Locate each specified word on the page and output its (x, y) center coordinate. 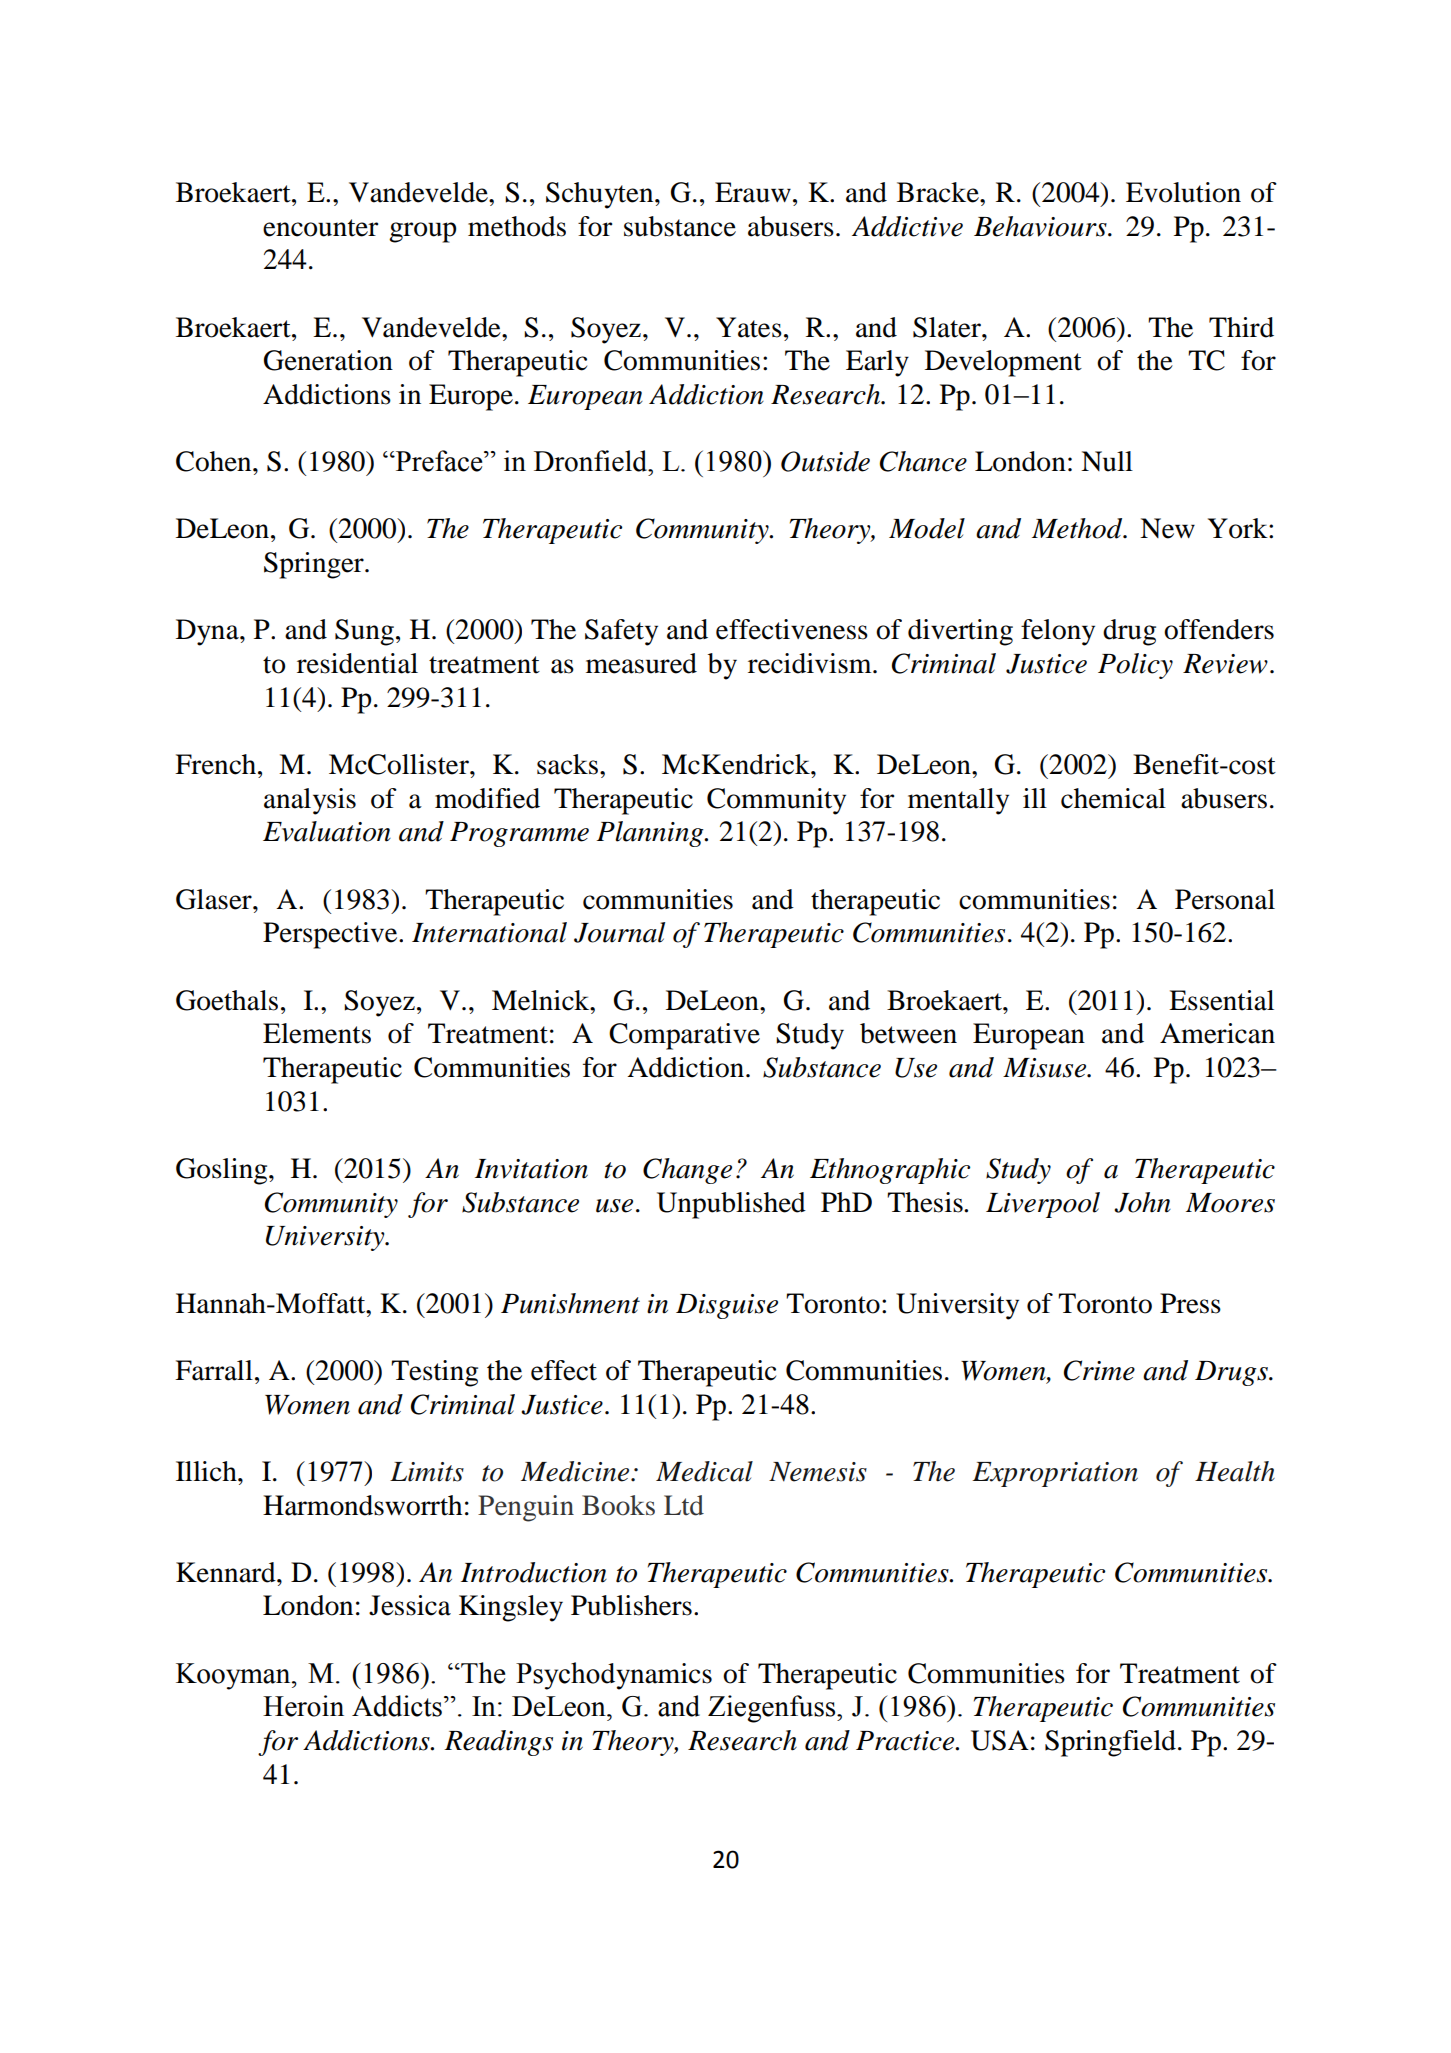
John (1142, 1202)
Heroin (303, 1706)
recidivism (811, 663)
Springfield (1110, 1743)
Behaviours (1041, 226)
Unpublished (731, 1205)
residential (357, 663)
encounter (320, 228)
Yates (749, 327)
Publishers (631, 1605)
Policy (1135, 666)
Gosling (223, 1171)
